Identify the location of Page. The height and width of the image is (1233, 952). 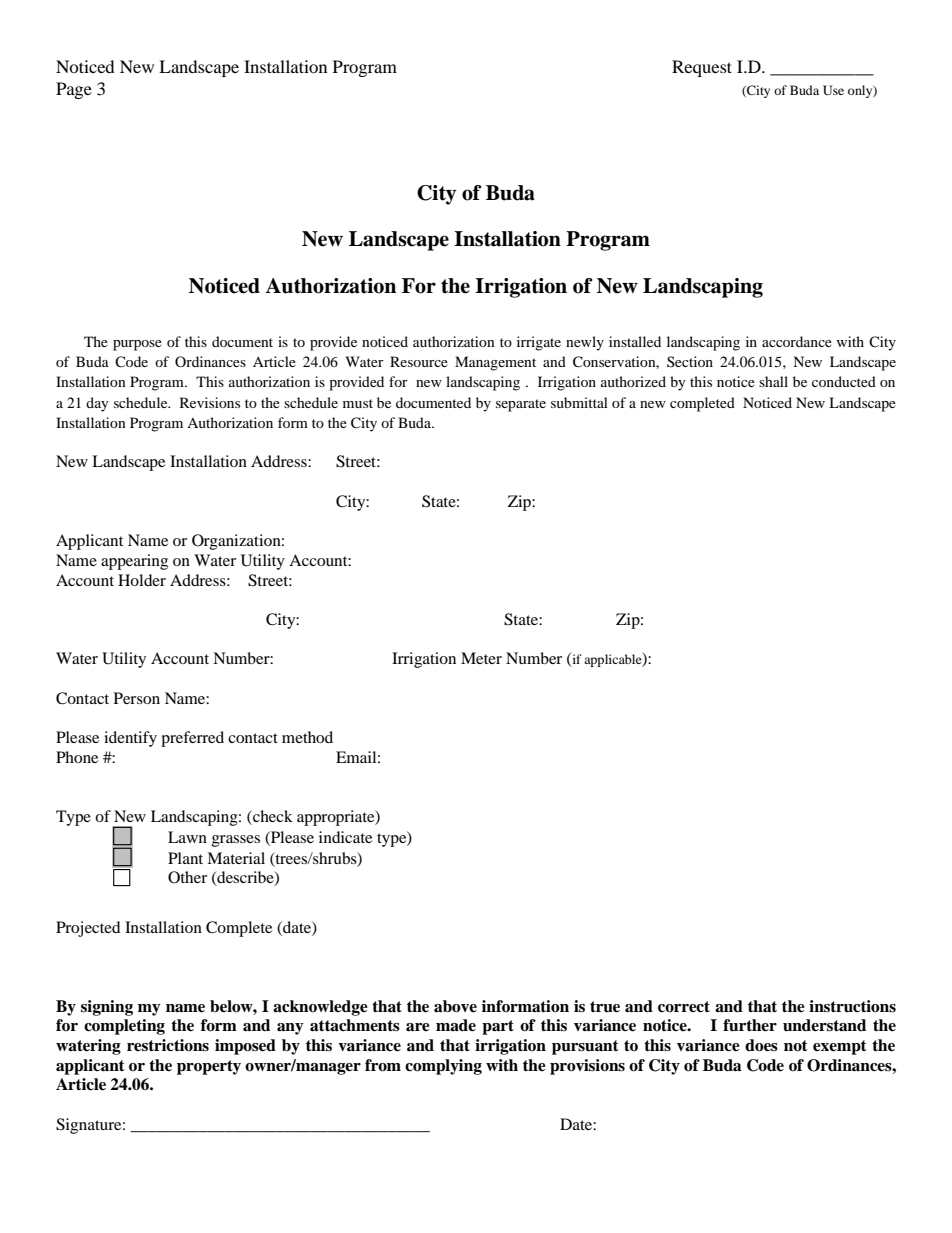
(74, 90).
